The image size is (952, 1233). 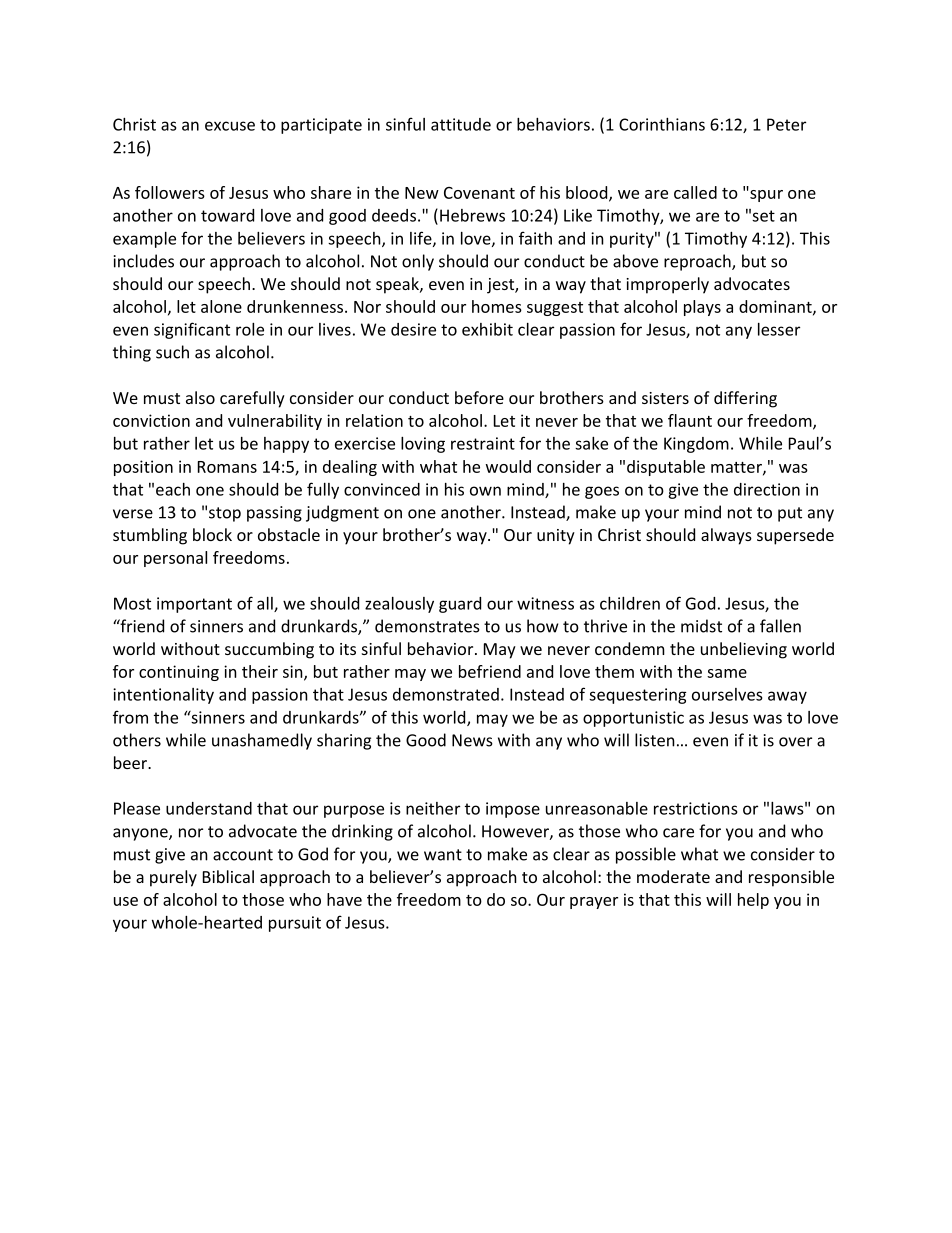 I want to click on differing, so click(x=745, y=399).
